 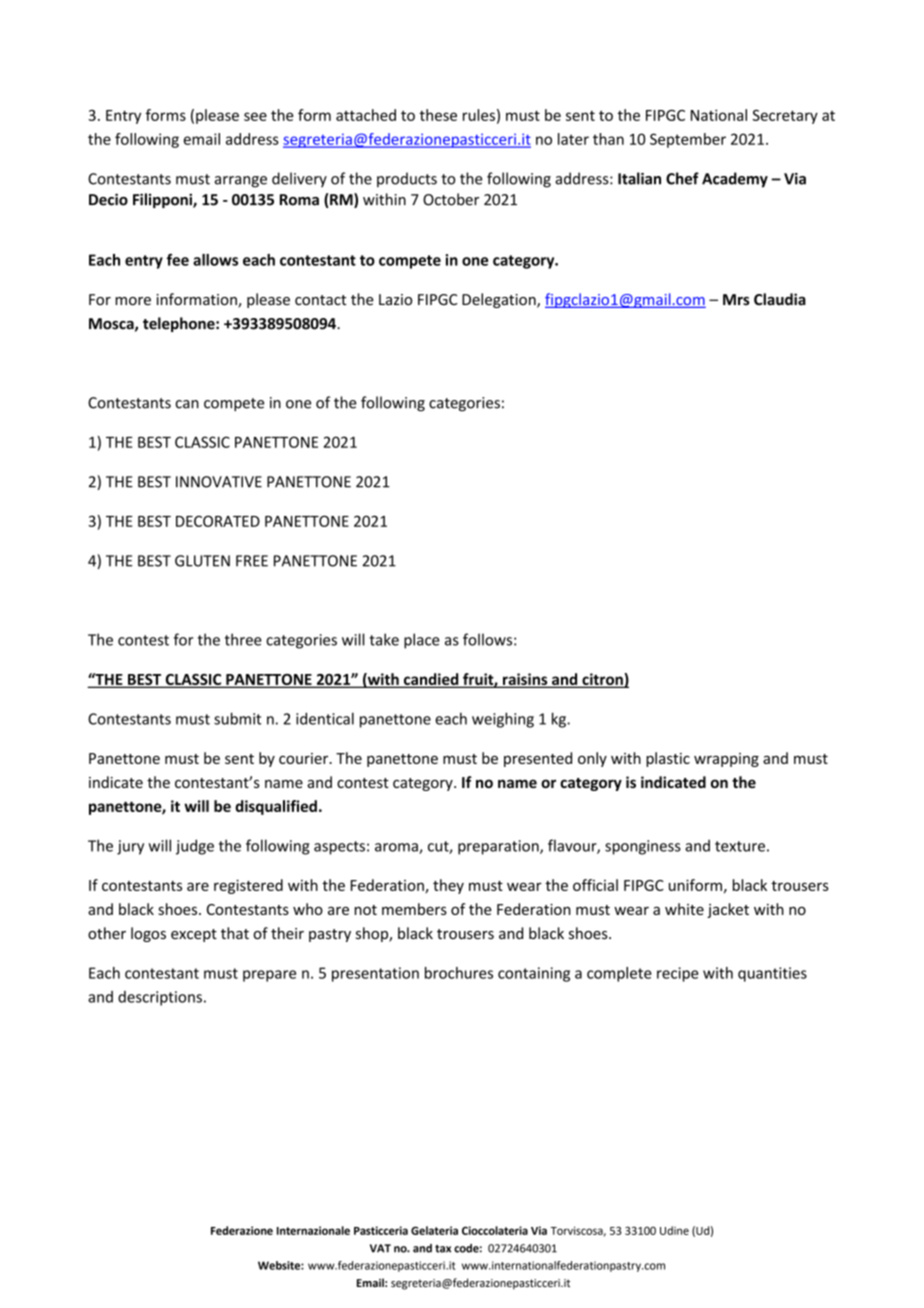 What do you see at coordinates (688, 140) in the screenshot?
I see `September` at bounding box center [688, 140].
